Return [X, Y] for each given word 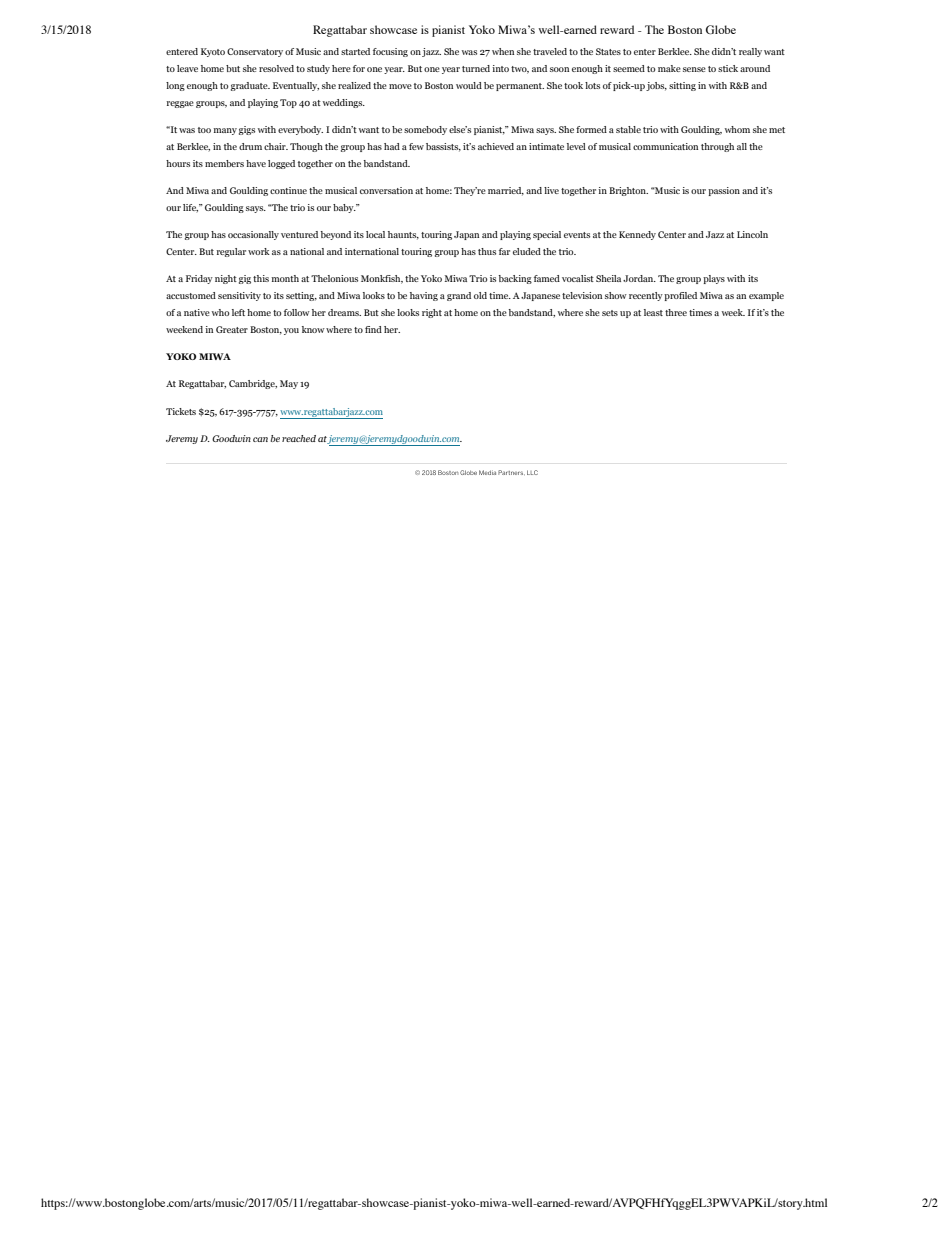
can [260, 439]
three [676, 312]
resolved [276, 68]
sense [694, 69]
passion [724, 191]
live [551, 190]
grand [459, 296]
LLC [532, 472]
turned [476, 68]
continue [288, 190]
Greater [232, 329]
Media [487, 472]
